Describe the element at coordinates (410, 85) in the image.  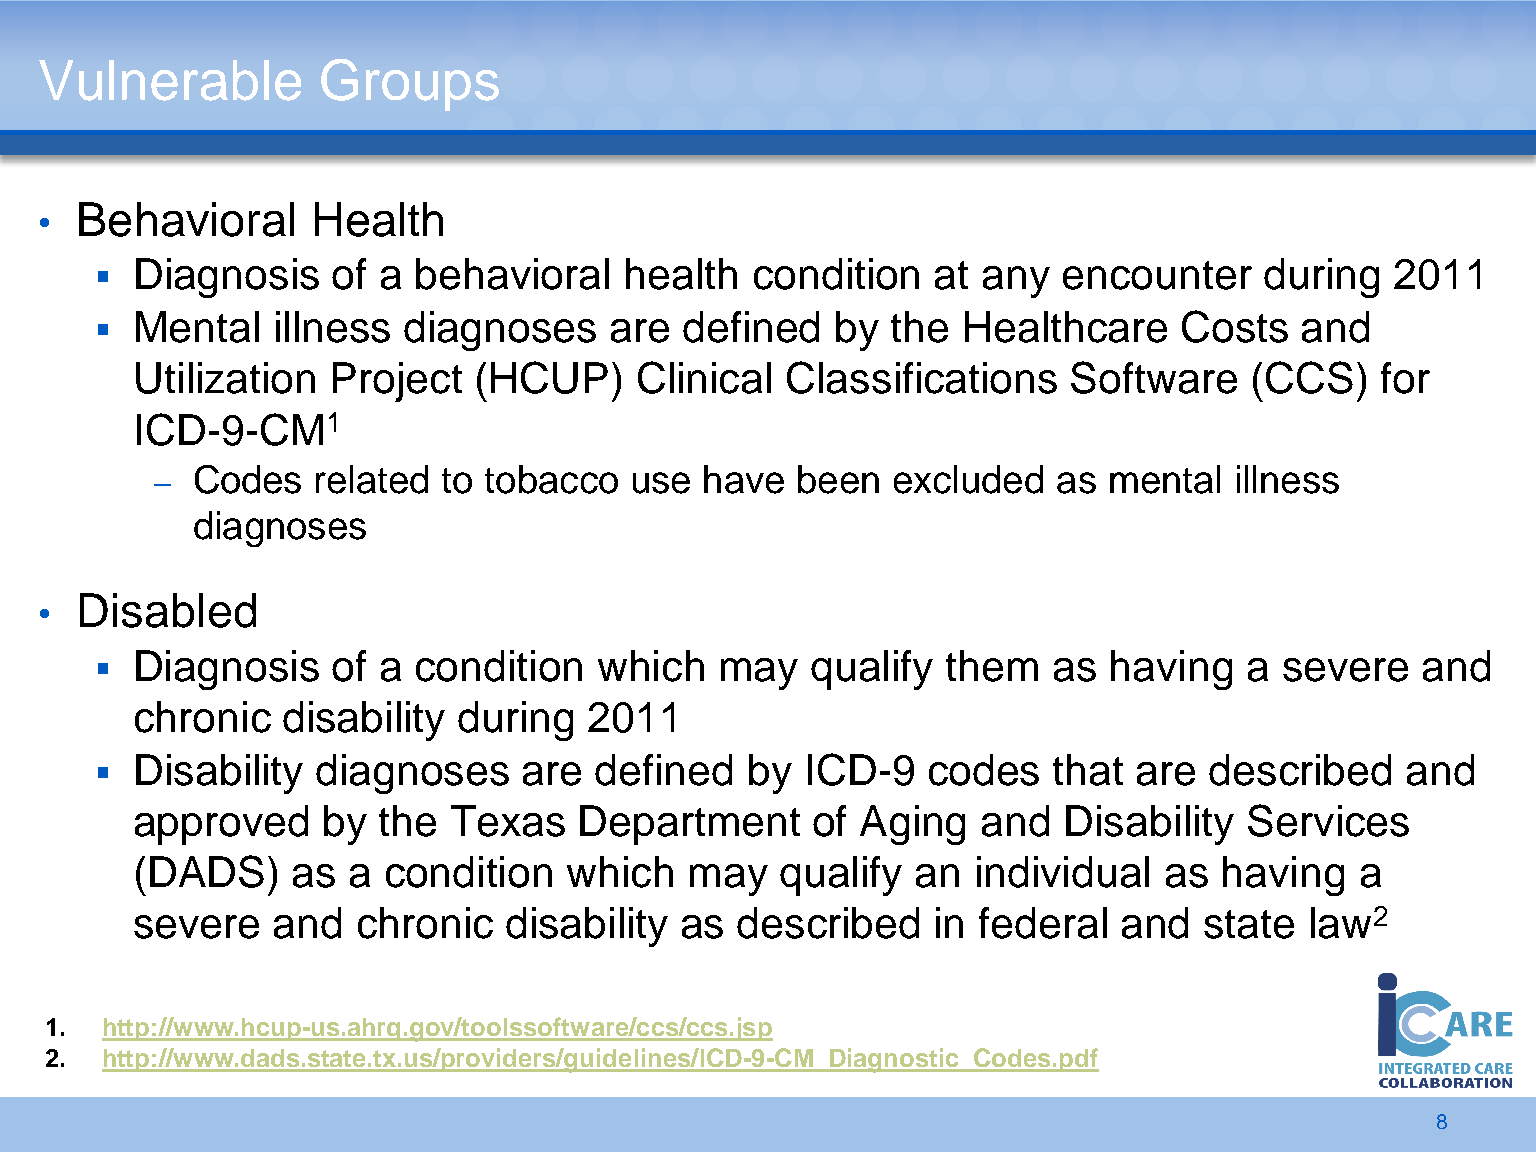
I see `Groups` at that location.
